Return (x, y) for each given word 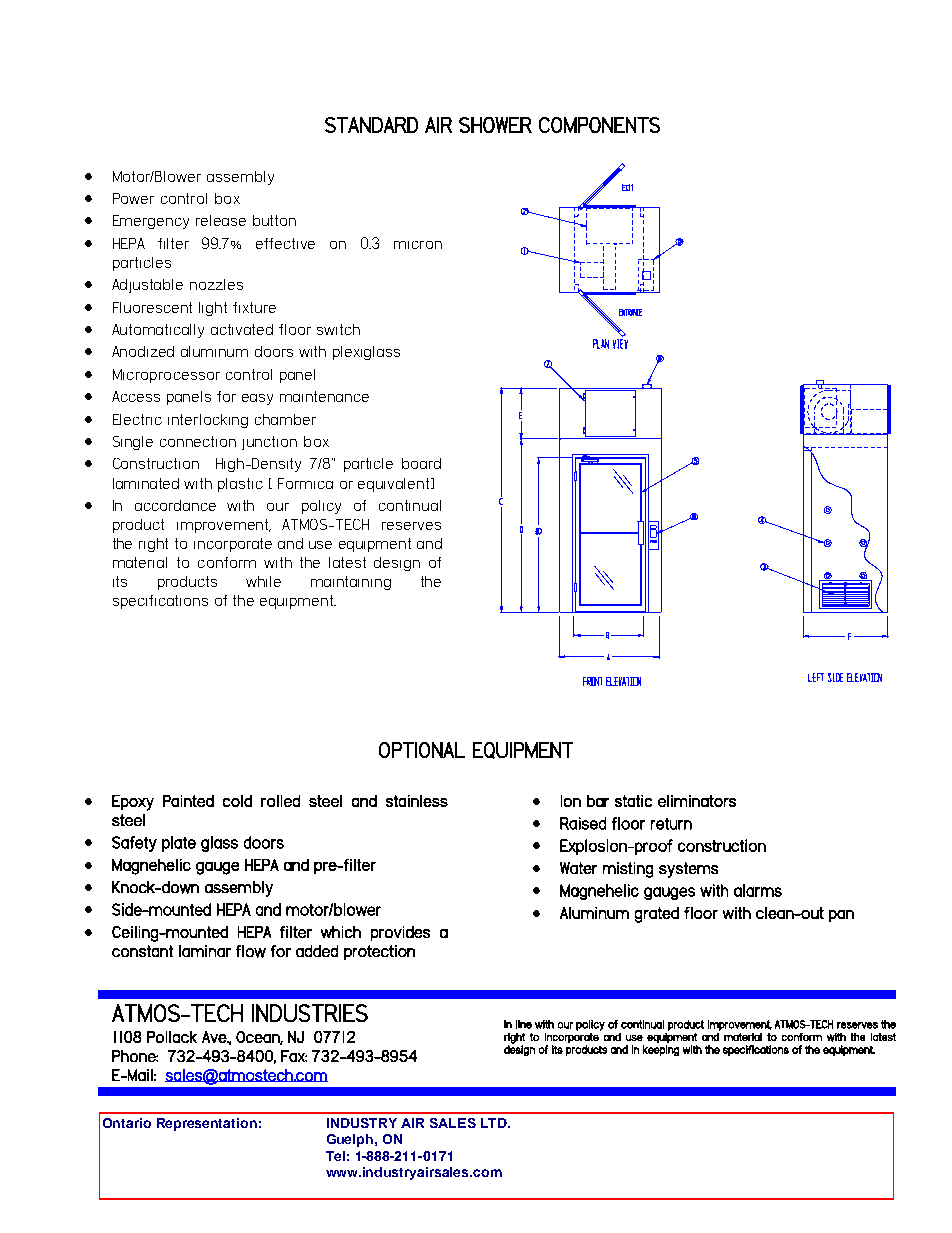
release (221, 220)
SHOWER (495, 125)
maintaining (351, 583)
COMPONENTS (599, 125)
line (524, 1024)
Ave (215, 1037)
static (633, 801)
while (263, 581)
